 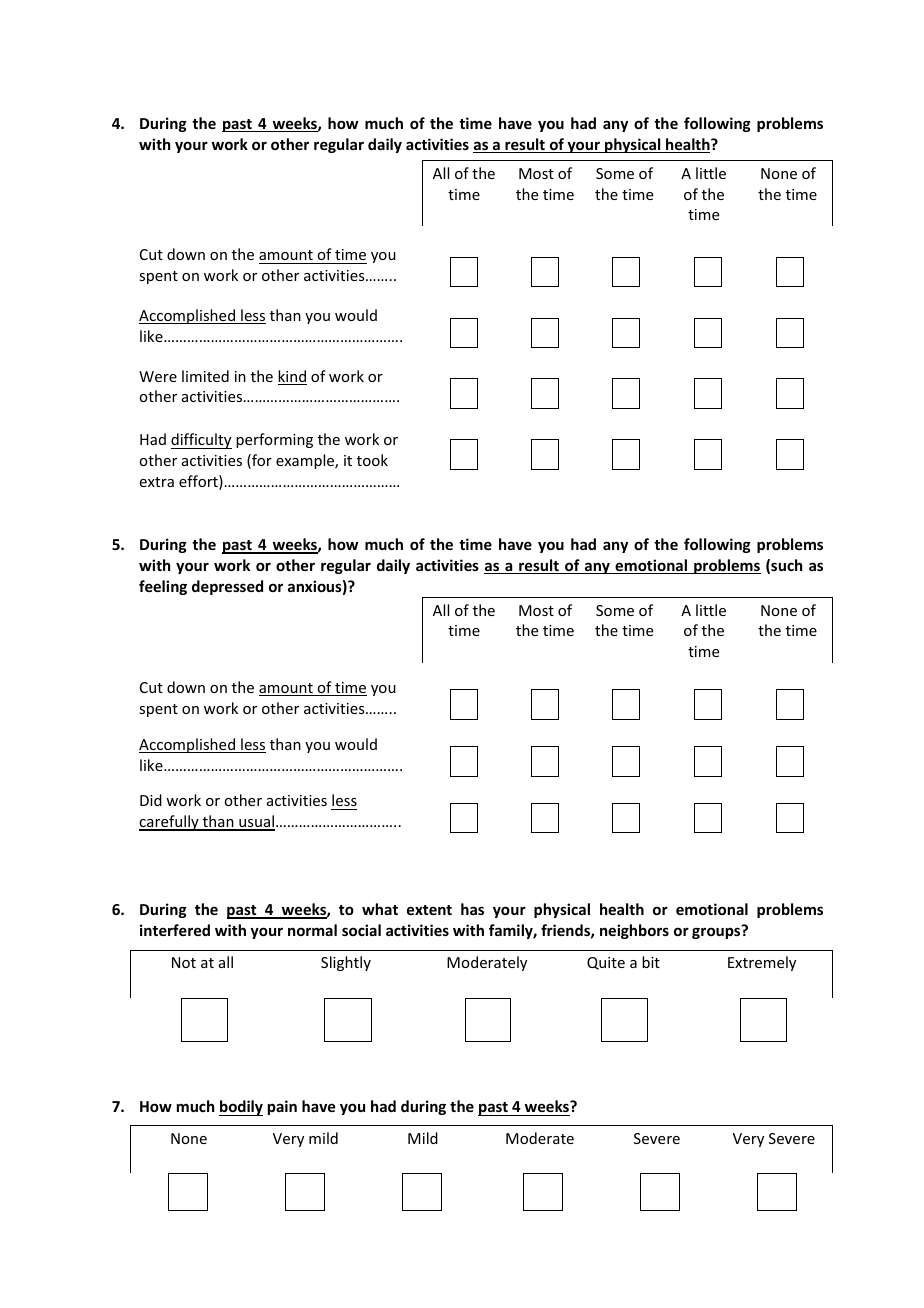 What do you see at coordinates (282, 1107) in the image?
I see `pain` at bounding box center [282, 1107].
